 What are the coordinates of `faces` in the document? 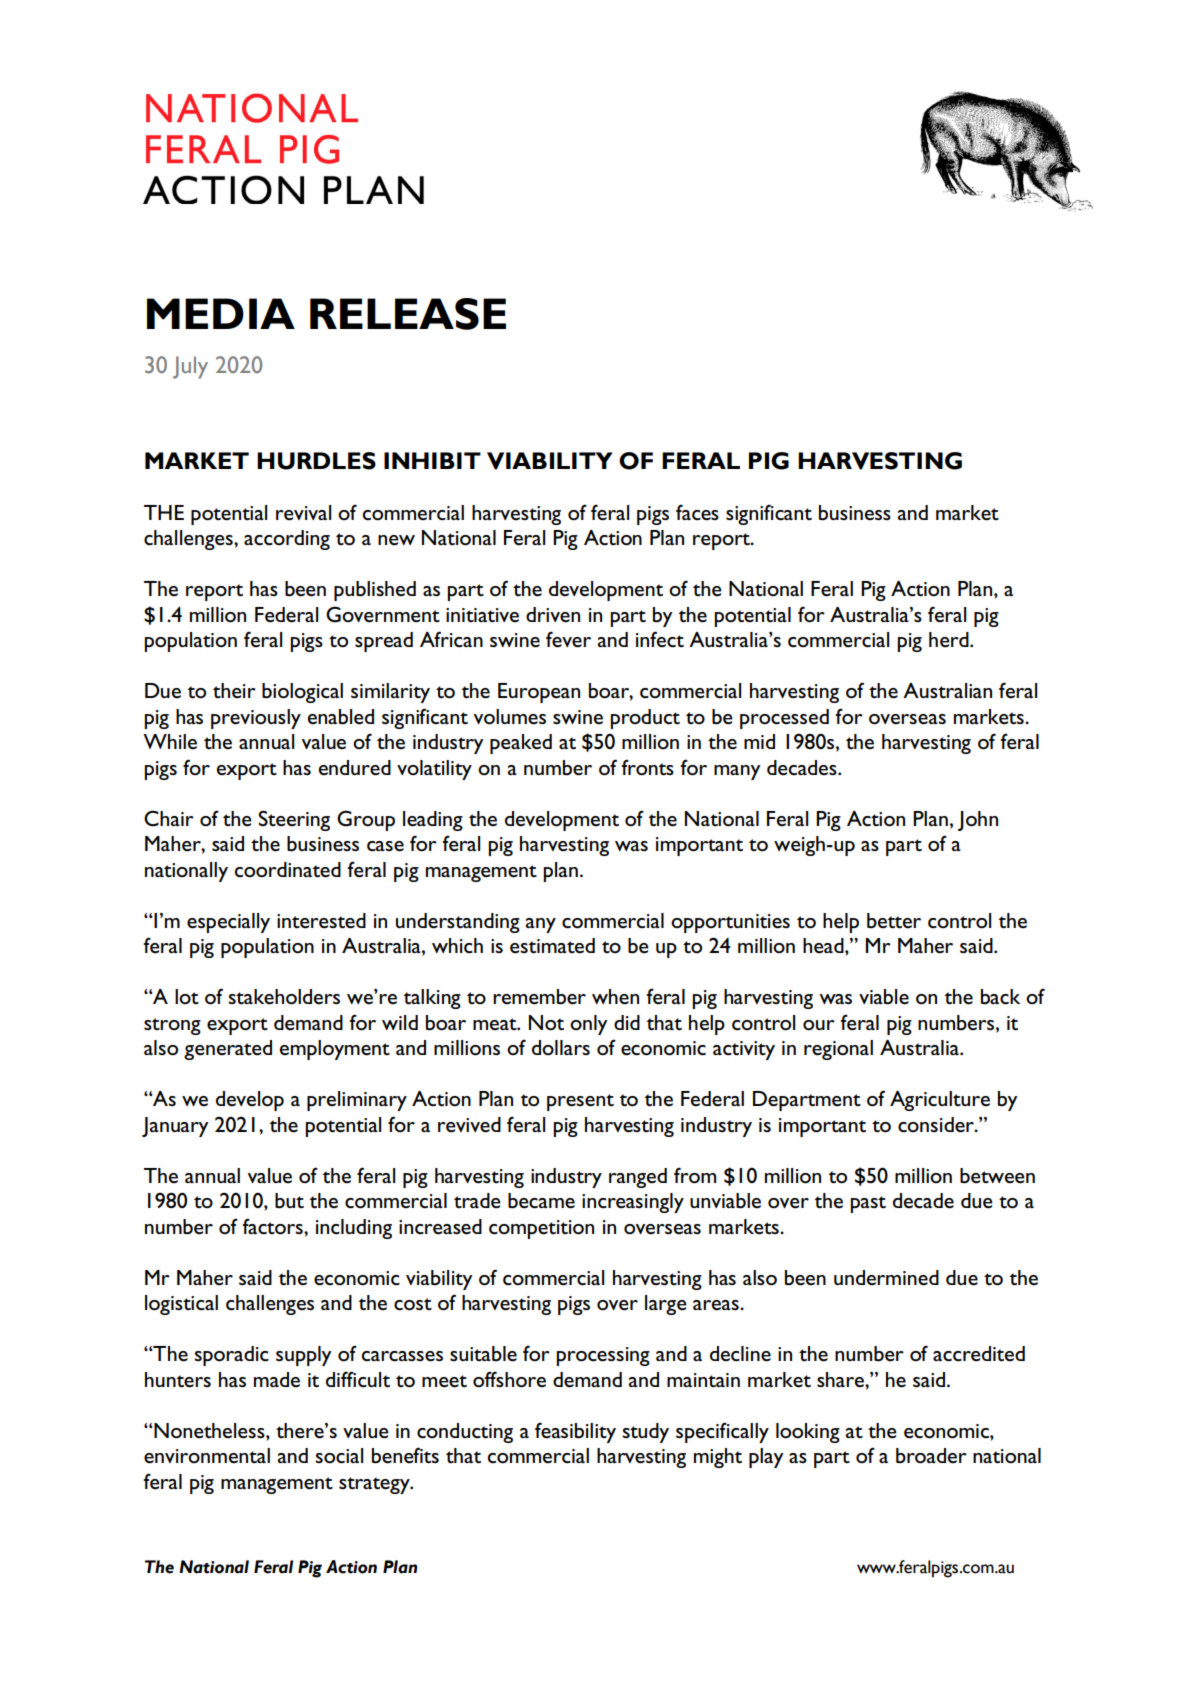 It's located at (697, 512).
